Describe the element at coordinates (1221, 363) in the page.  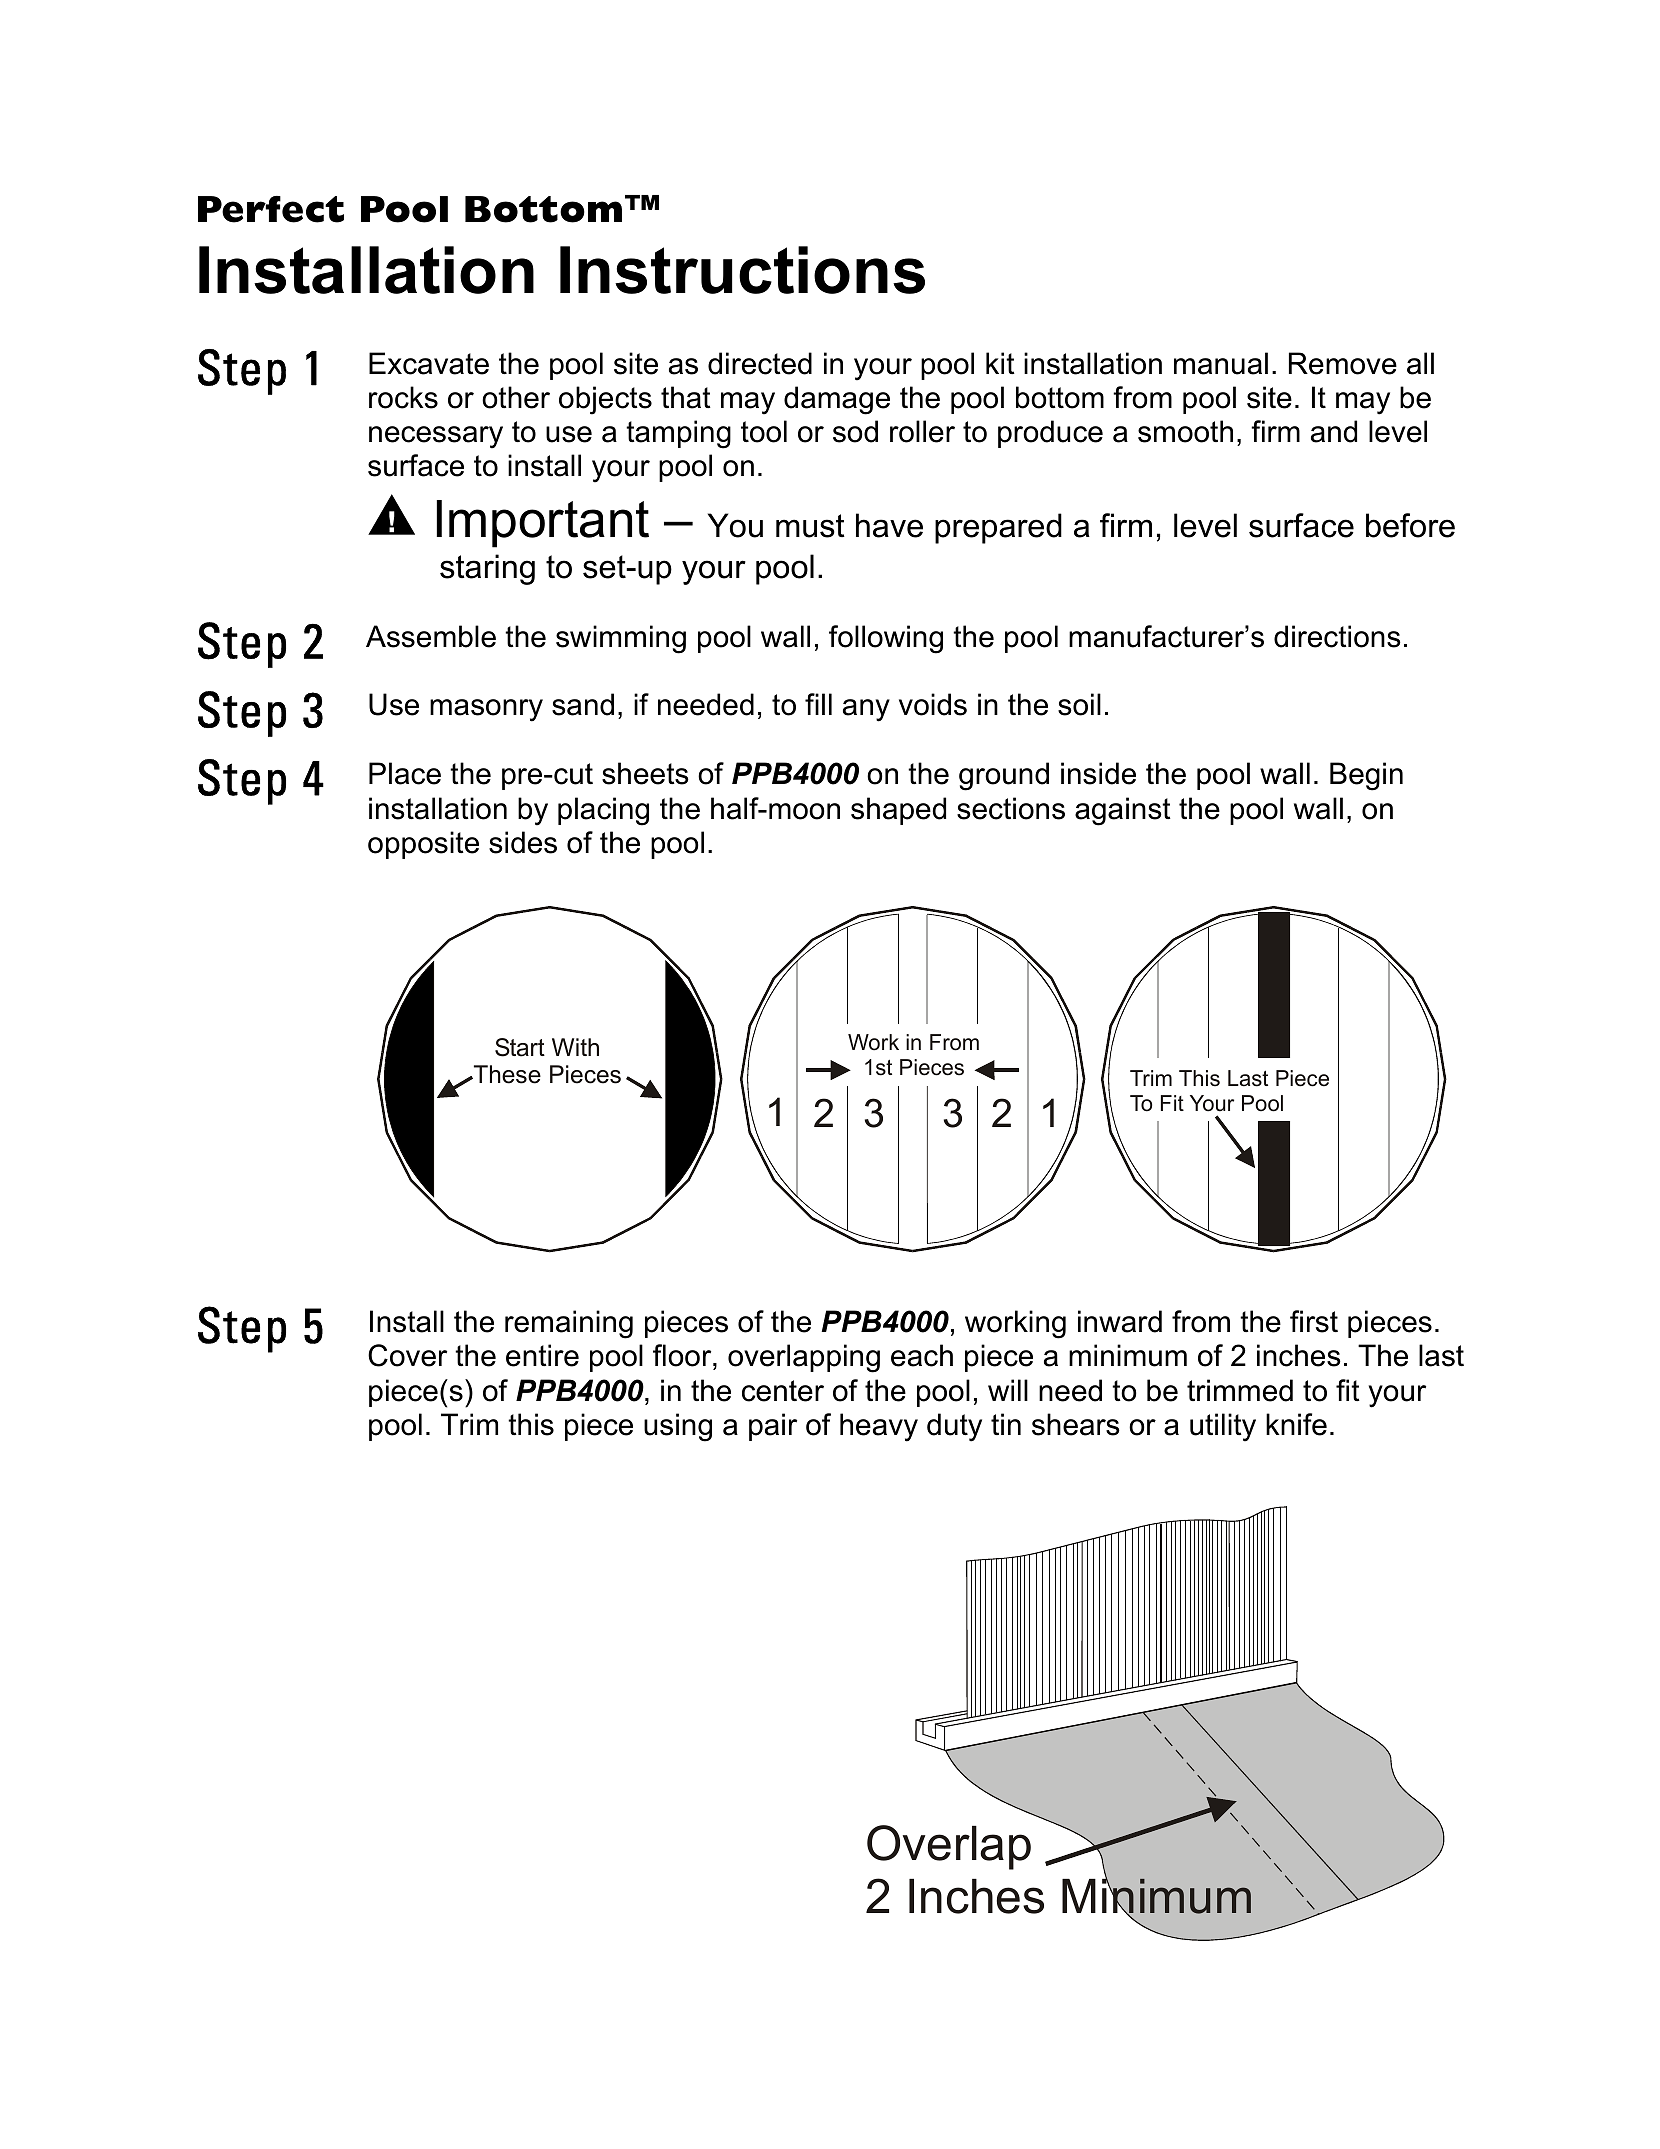
I see `manual` at that location.
